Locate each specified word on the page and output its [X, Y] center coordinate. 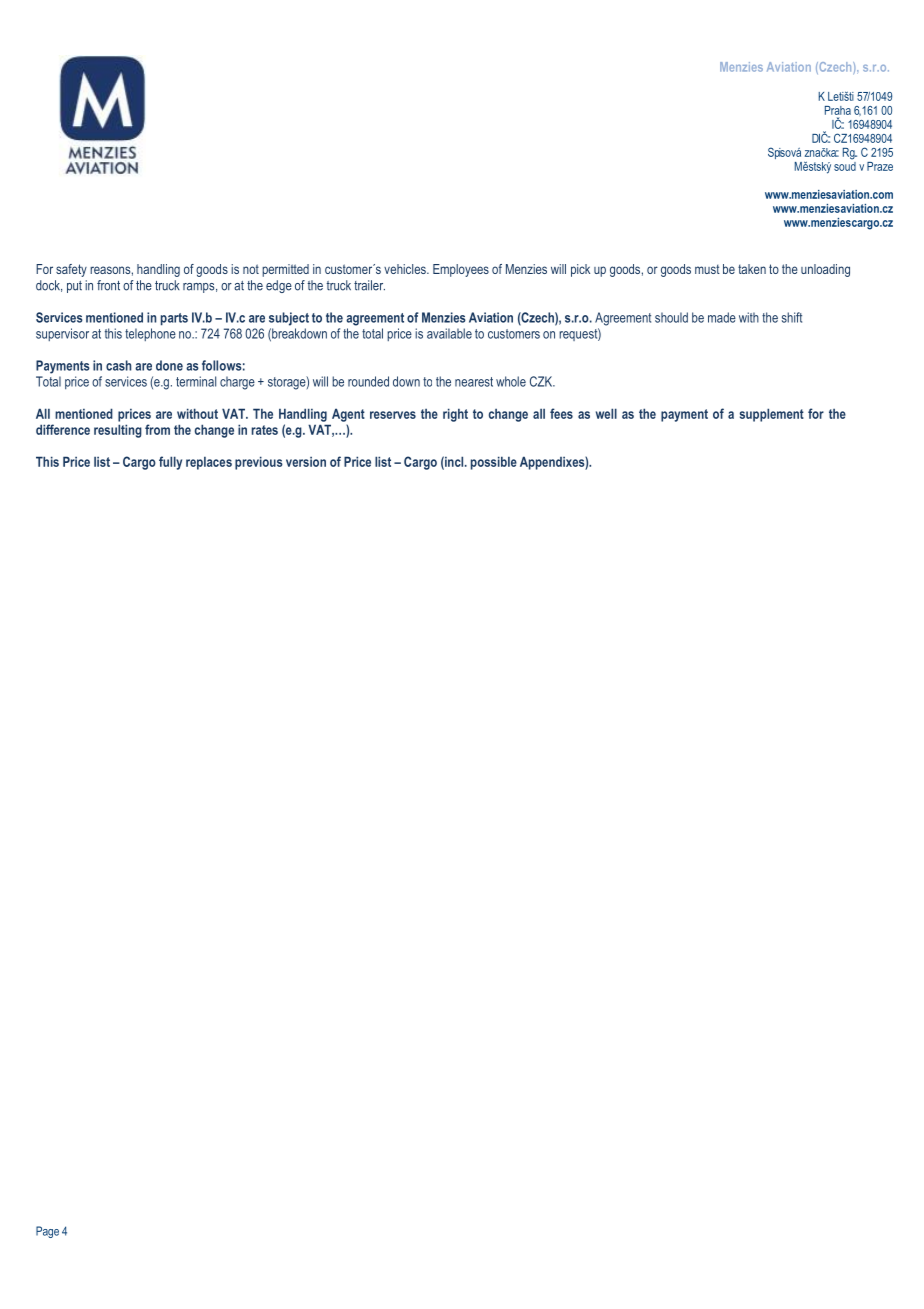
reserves [393, 415]
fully [170, 463]
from [157, 429]
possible [494, 463]
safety [71, 270]
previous [259, 463]
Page [47, 1232]
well [606, 413]
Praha [838, 110]
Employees [461, 270]
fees [561, 413]
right [455, 415]
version [306, 462]
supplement [772, 415]
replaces [209, 463]
